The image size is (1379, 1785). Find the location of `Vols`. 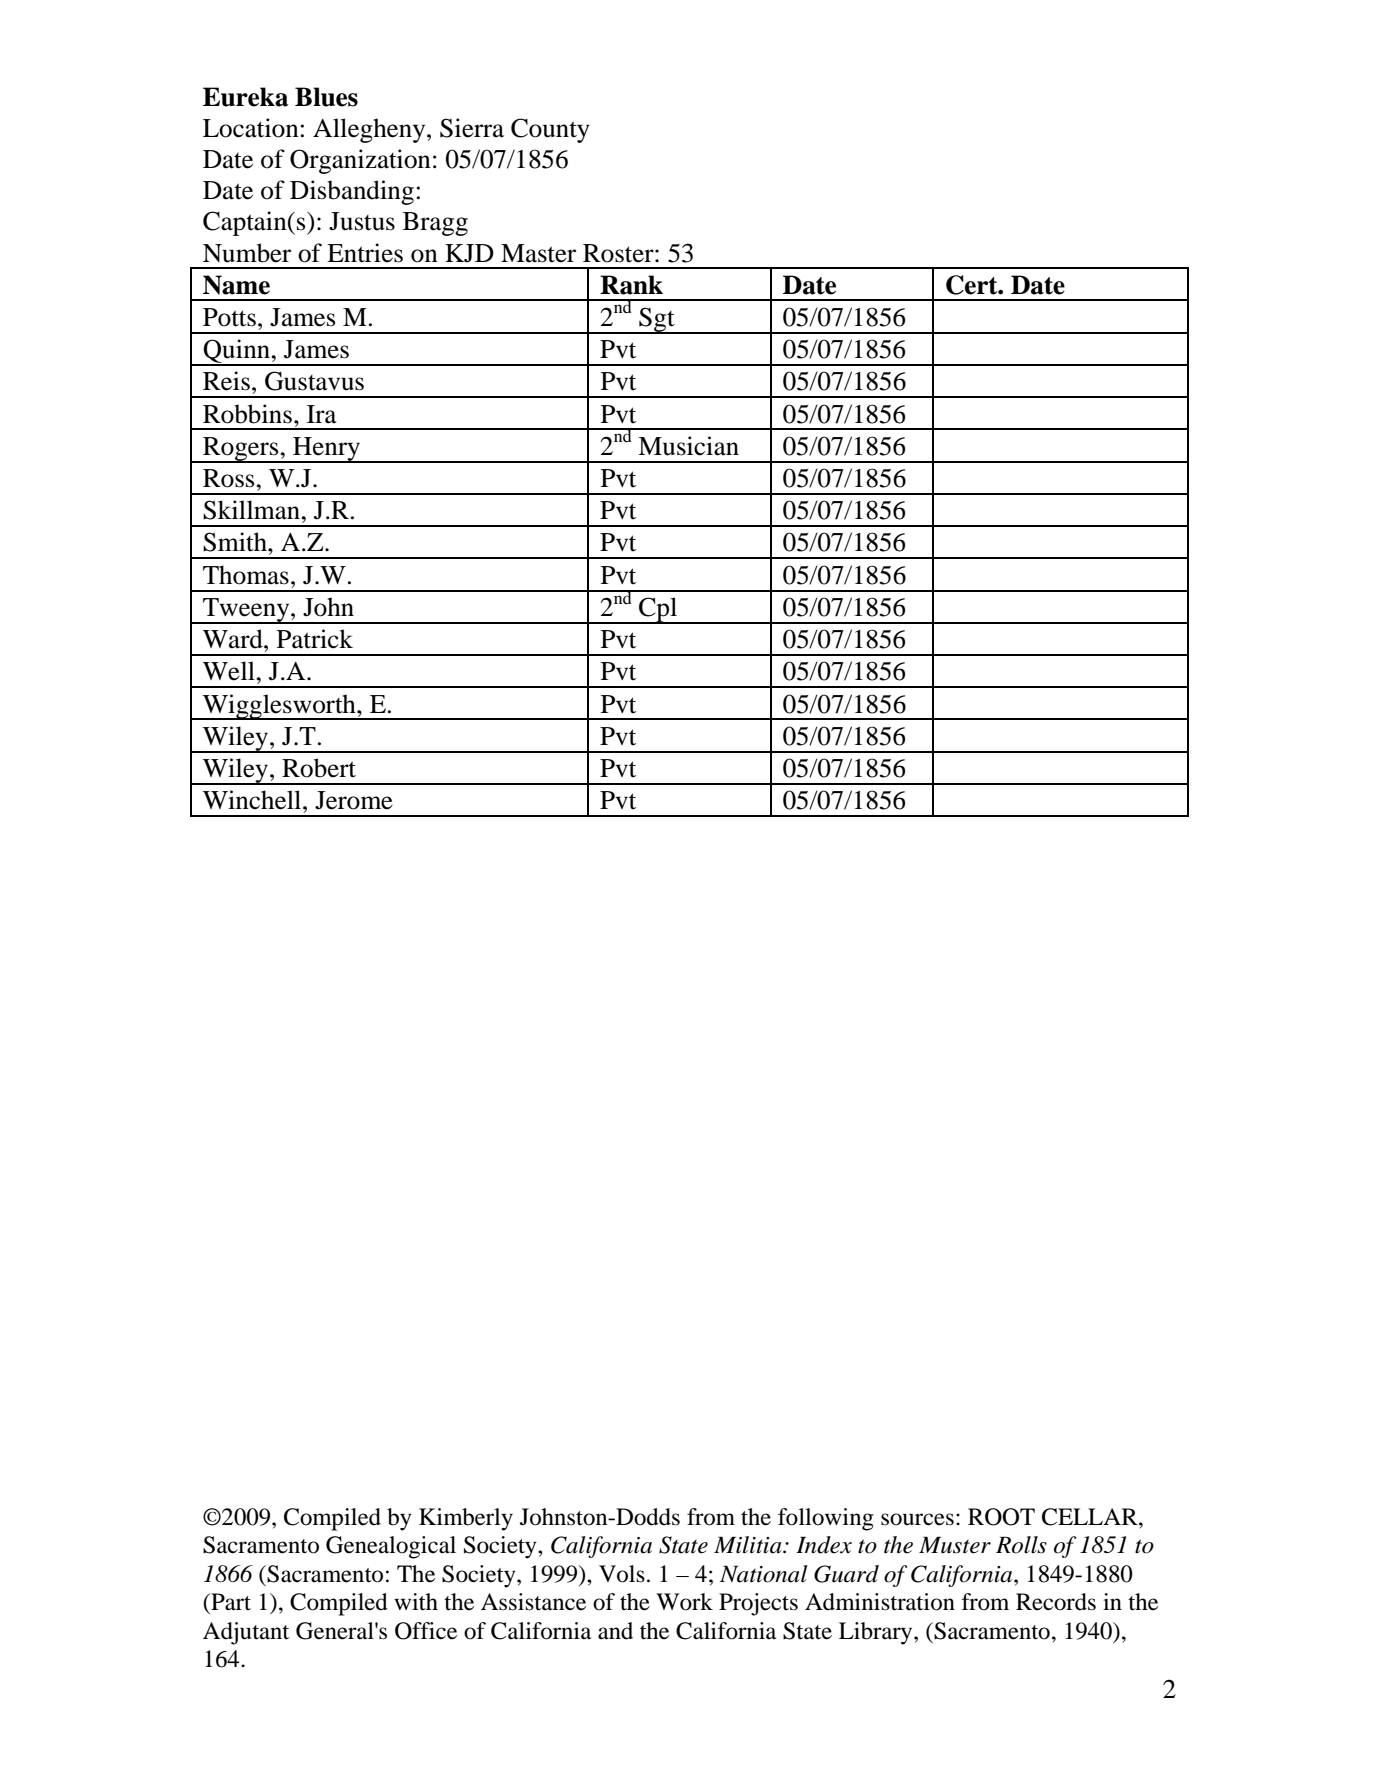

Vols is located at coordinates (622, 1574).
